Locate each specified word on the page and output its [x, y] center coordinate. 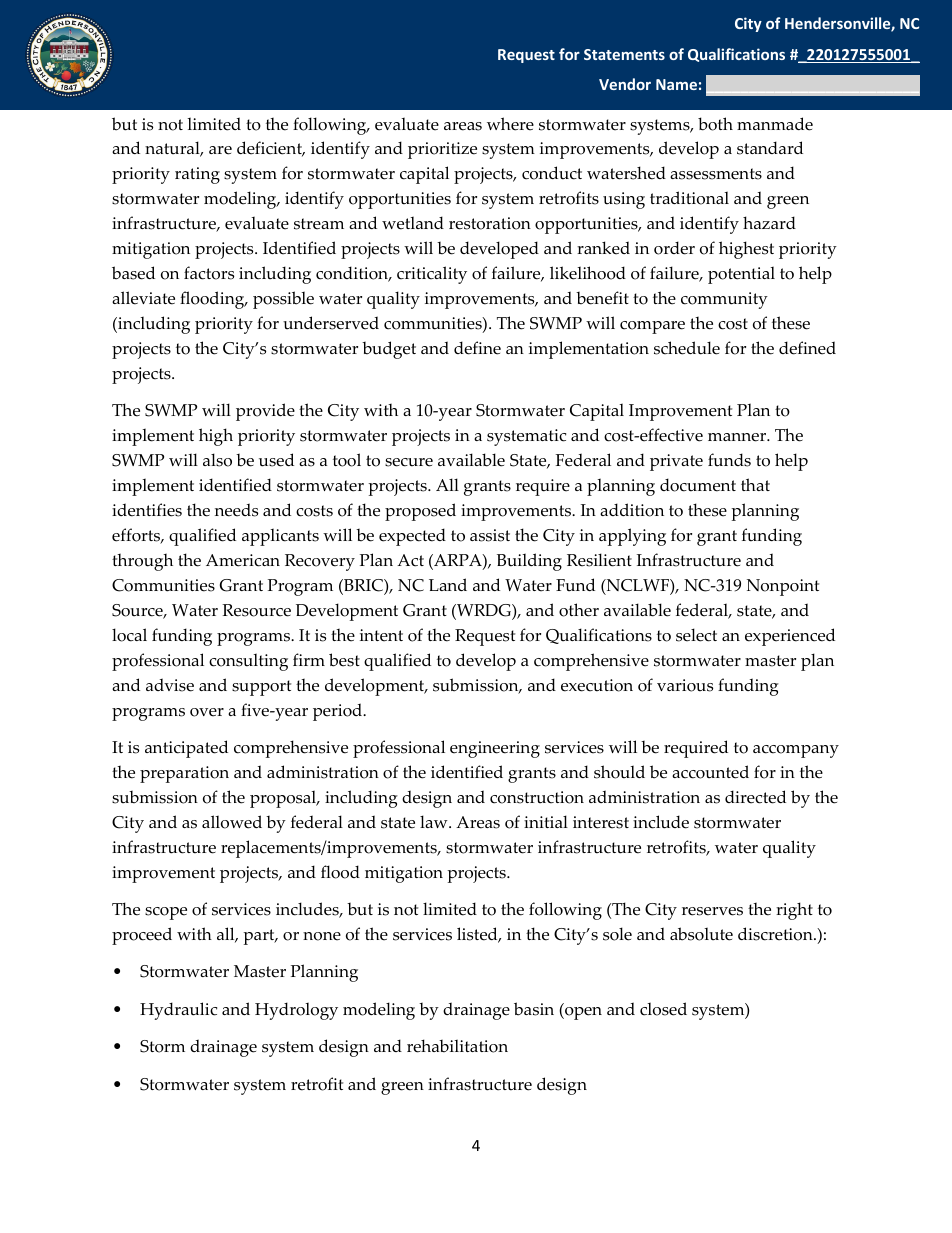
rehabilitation [457, 1046]
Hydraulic [178, 1011]
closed [663, 1009]
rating [197, 175]
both [715, 124]
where [510, 124]
